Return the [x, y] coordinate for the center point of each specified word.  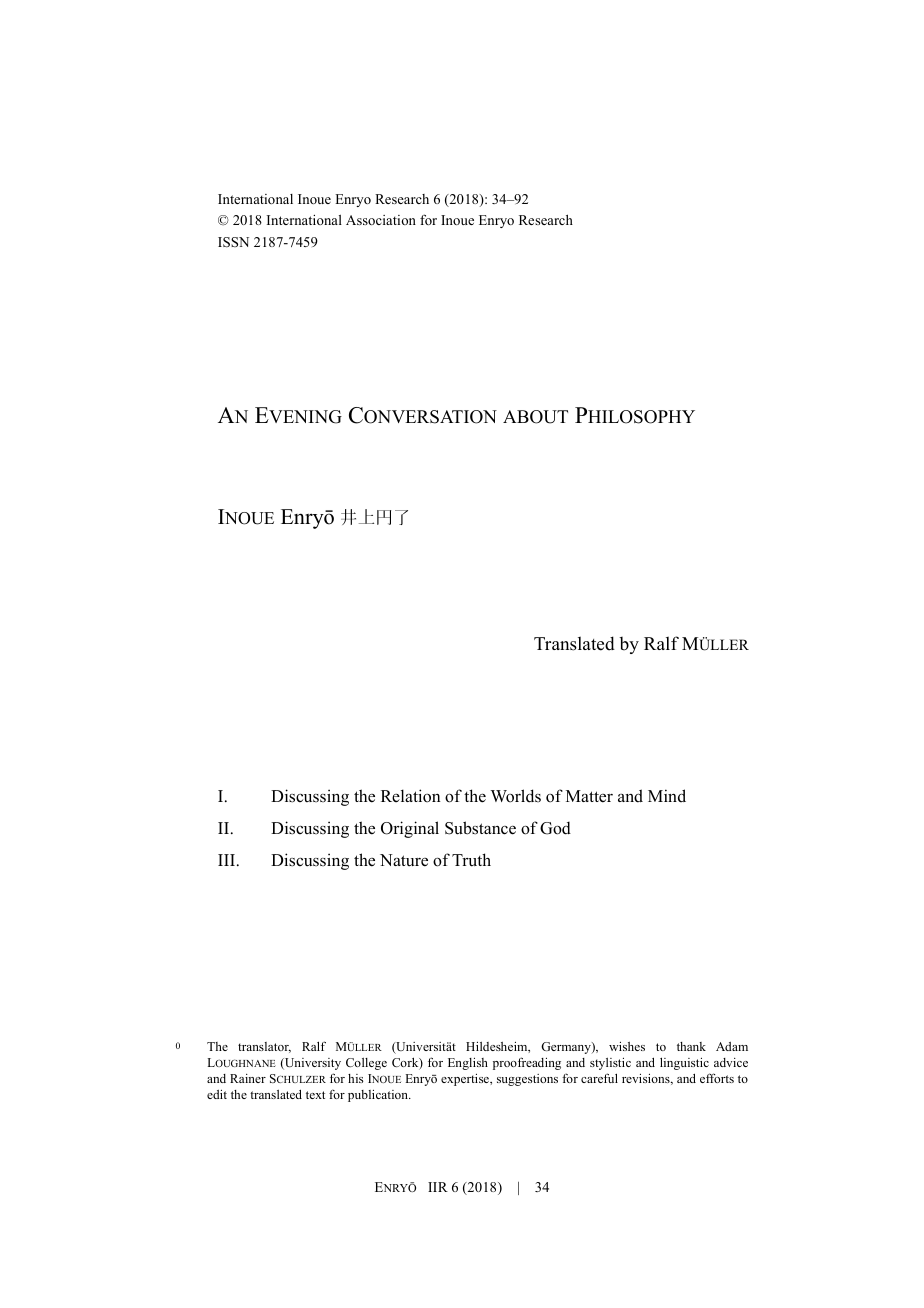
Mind [667, 796]
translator [264, 1047]
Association [381, 220]
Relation [411, 796]
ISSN [233, 242]
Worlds [515, 796]
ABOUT [535, 417]
